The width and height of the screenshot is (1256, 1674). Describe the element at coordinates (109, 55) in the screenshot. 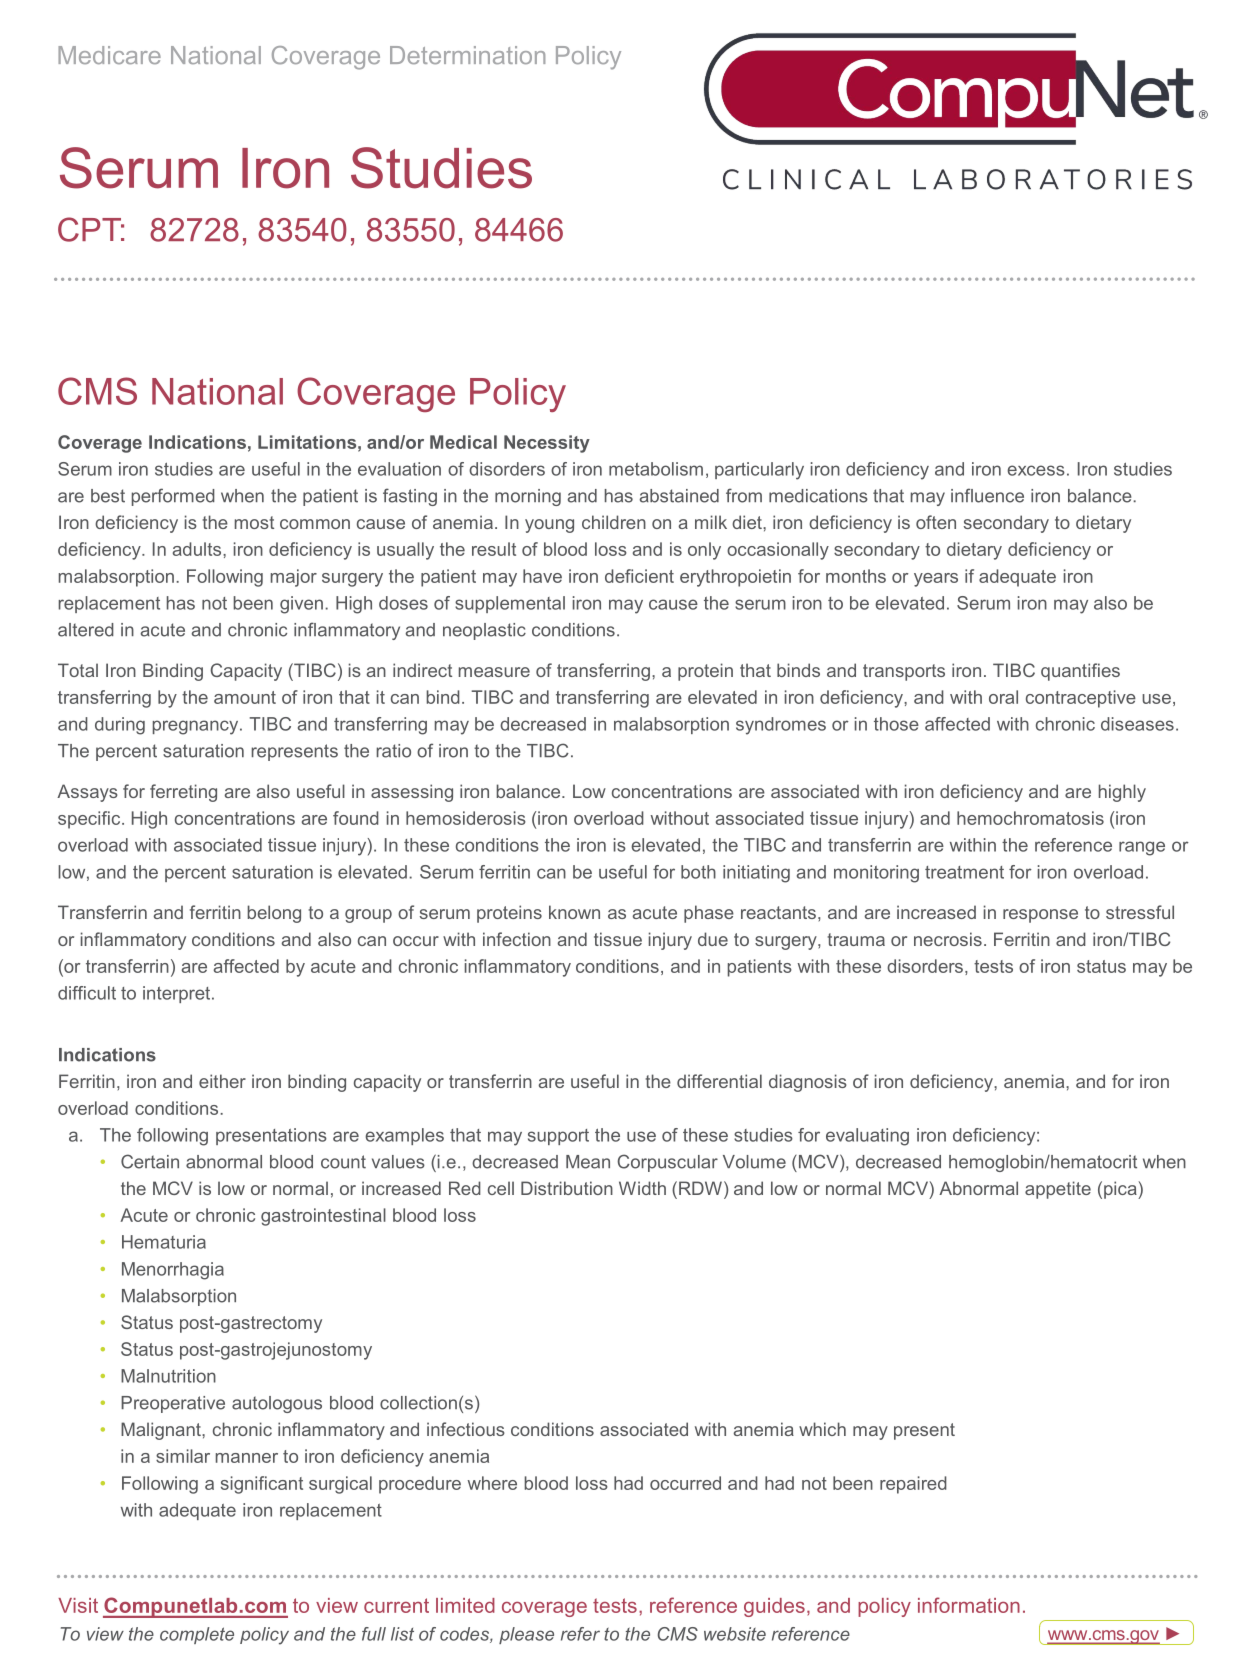

I see `Medicare` at that location.
